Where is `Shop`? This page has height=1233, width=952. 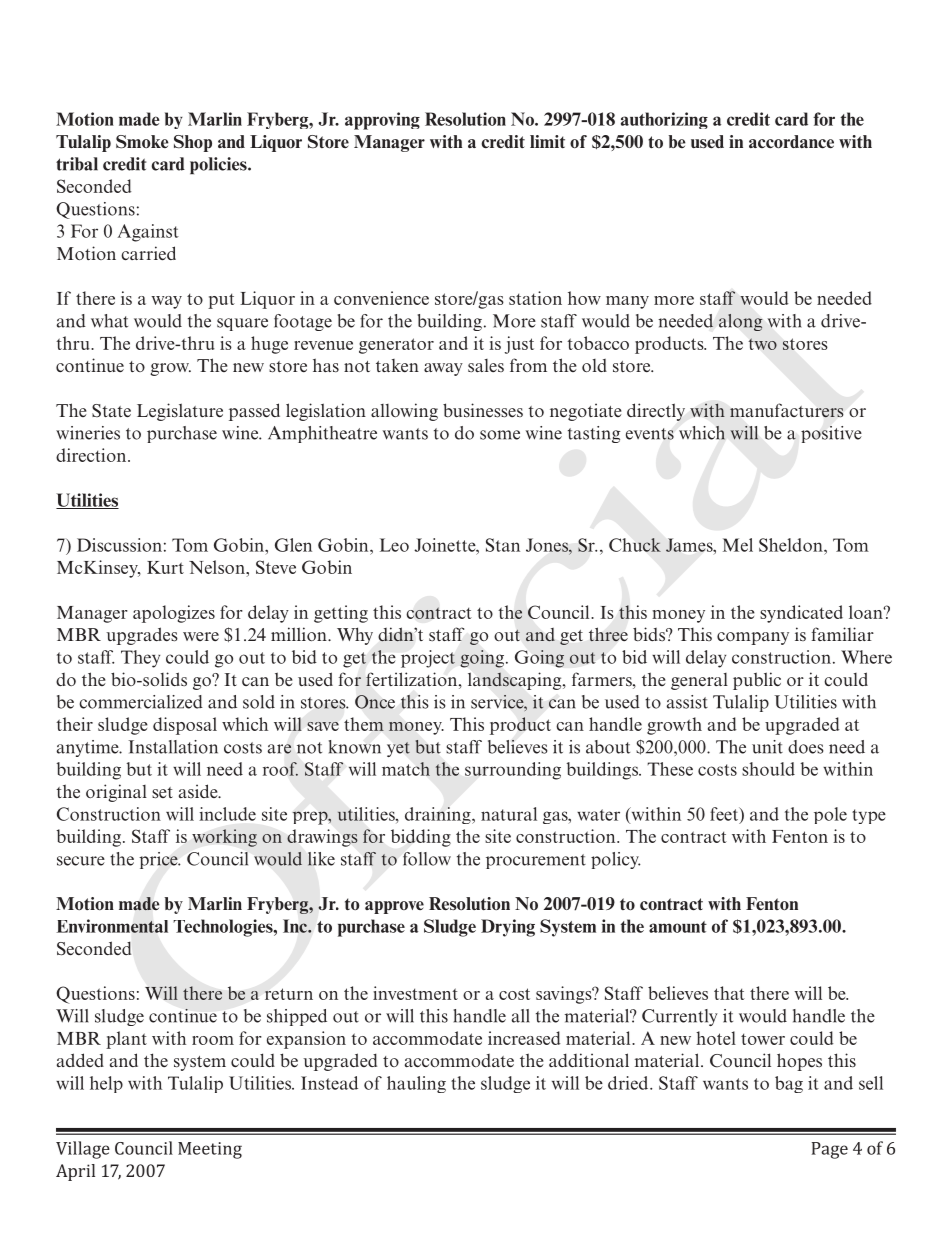
Shop is located at coordinates (193, 143).
